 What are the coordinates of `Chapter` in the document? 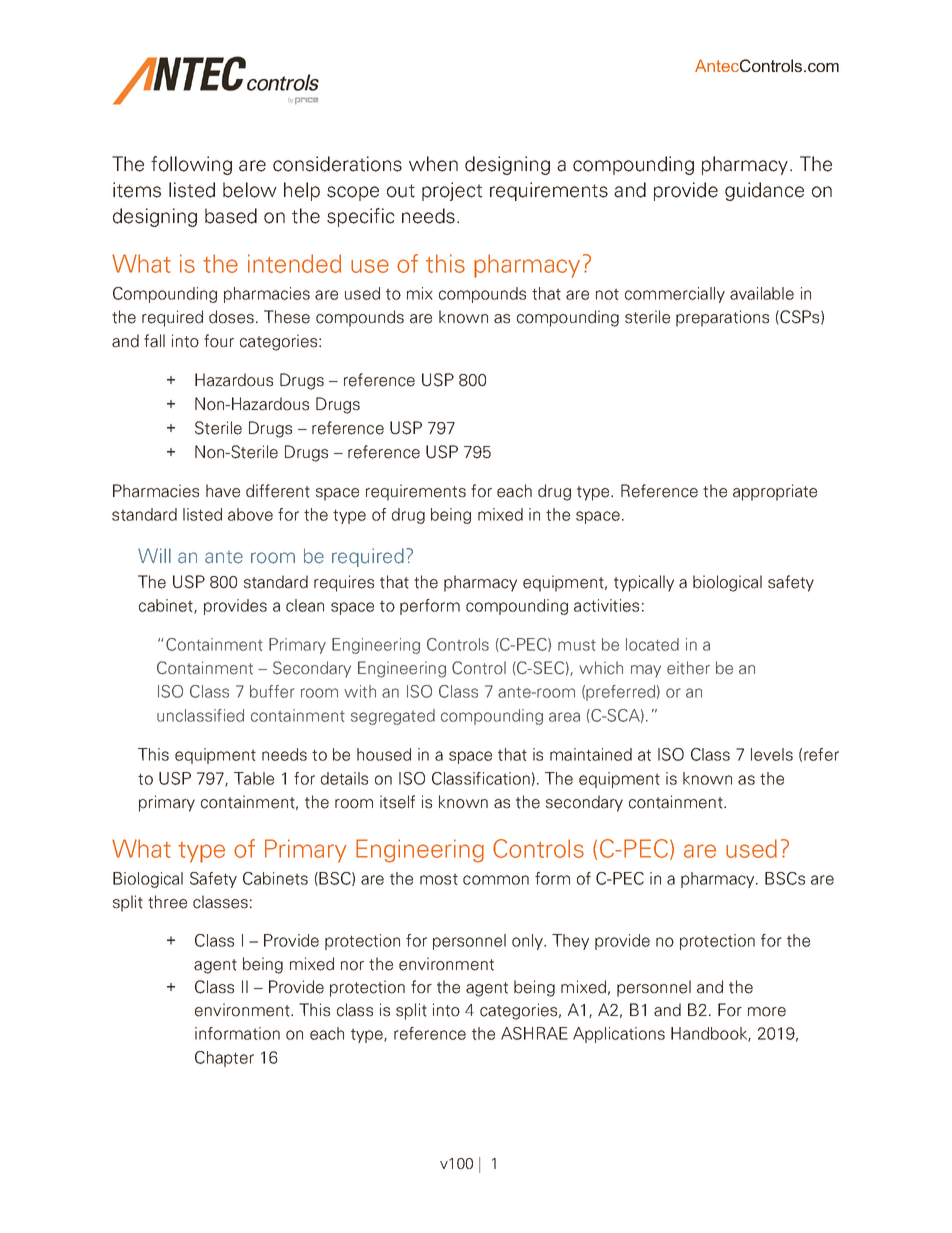 It's located at (224, 1059).
